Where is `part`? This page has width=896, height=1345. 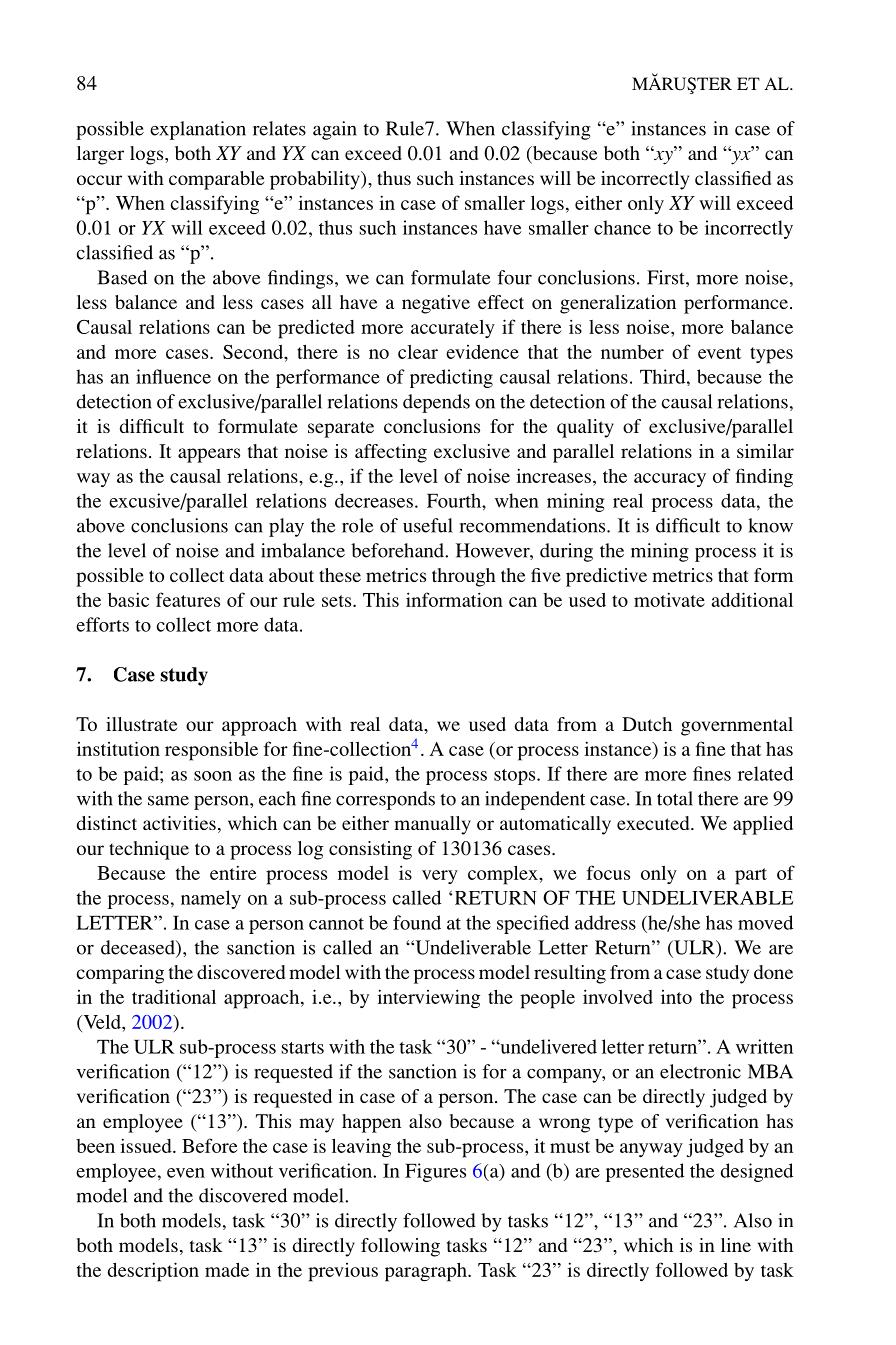
part is located at coordinates (751, 876).
